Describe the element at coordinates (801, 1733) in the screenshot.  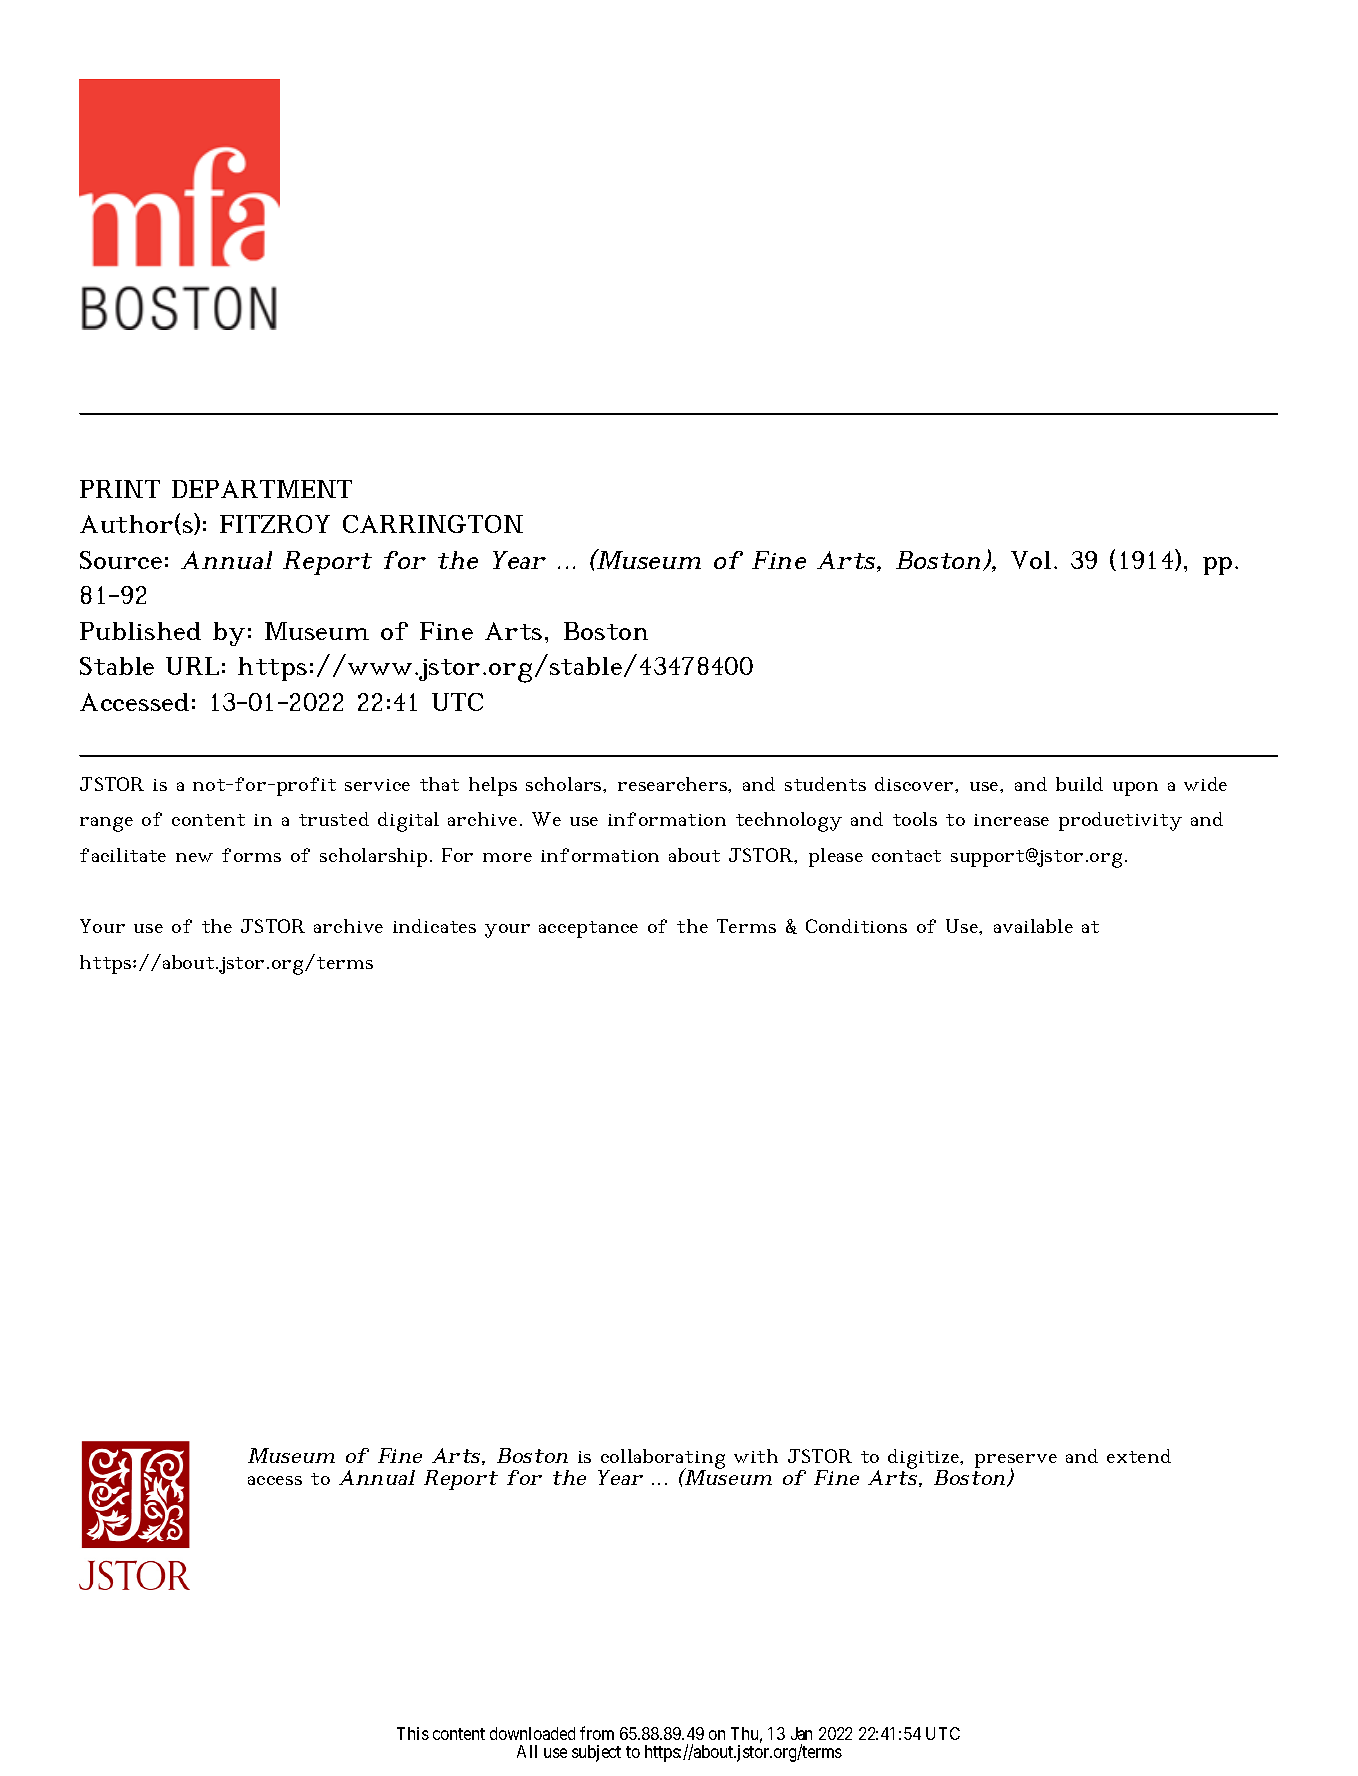
I see `Jan` at that location.
